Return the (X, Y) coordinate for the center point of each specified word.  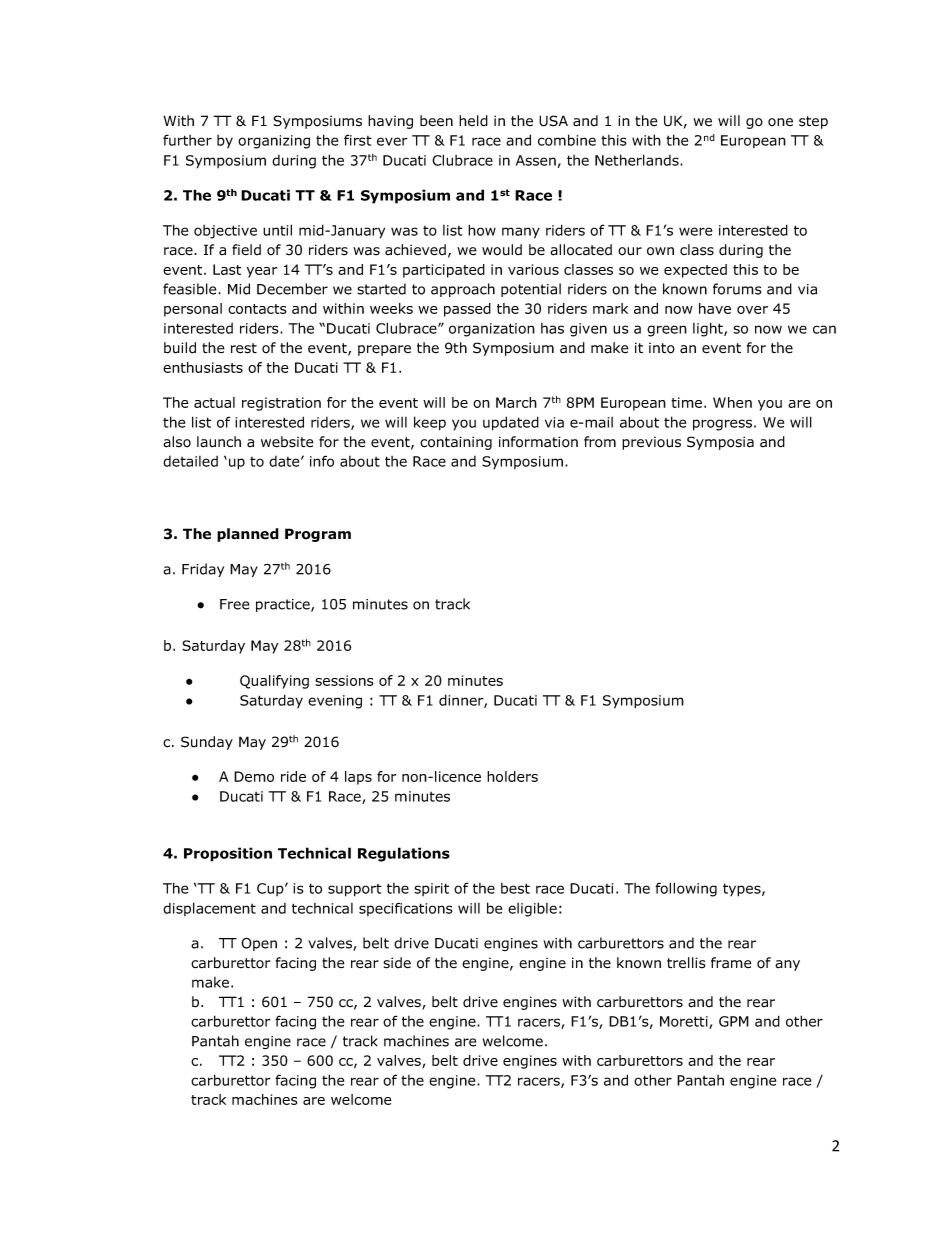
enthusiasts (203, 367)
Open (259, 944)
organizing (274, 142)
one (780, 122)
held (473, 121)
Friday (203, 570)
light (709, 329)
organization (492, 330)
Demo (254, 776)
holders (512, 776)
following (686, 889)
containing (456, 443)
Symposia (720, 443)
